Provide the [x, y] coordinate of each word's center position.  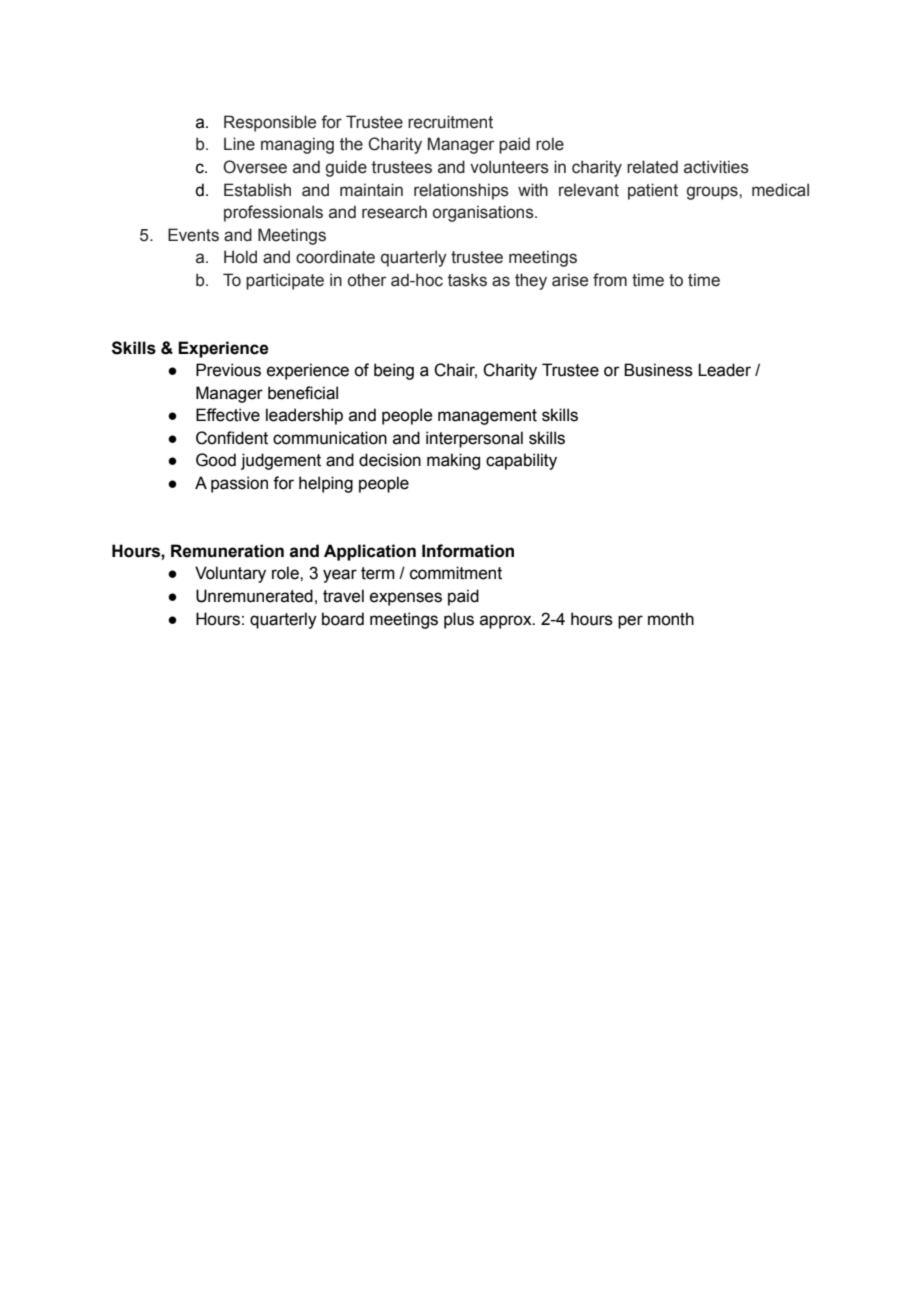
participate [285, 281]
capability [521, 461]
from [610, 280]
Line [239, 144]
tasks [467, 280]
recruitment [450, 122]
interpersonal [474, 439]
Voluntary [230, 574]
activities [716, 167]
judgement [281, 461]
